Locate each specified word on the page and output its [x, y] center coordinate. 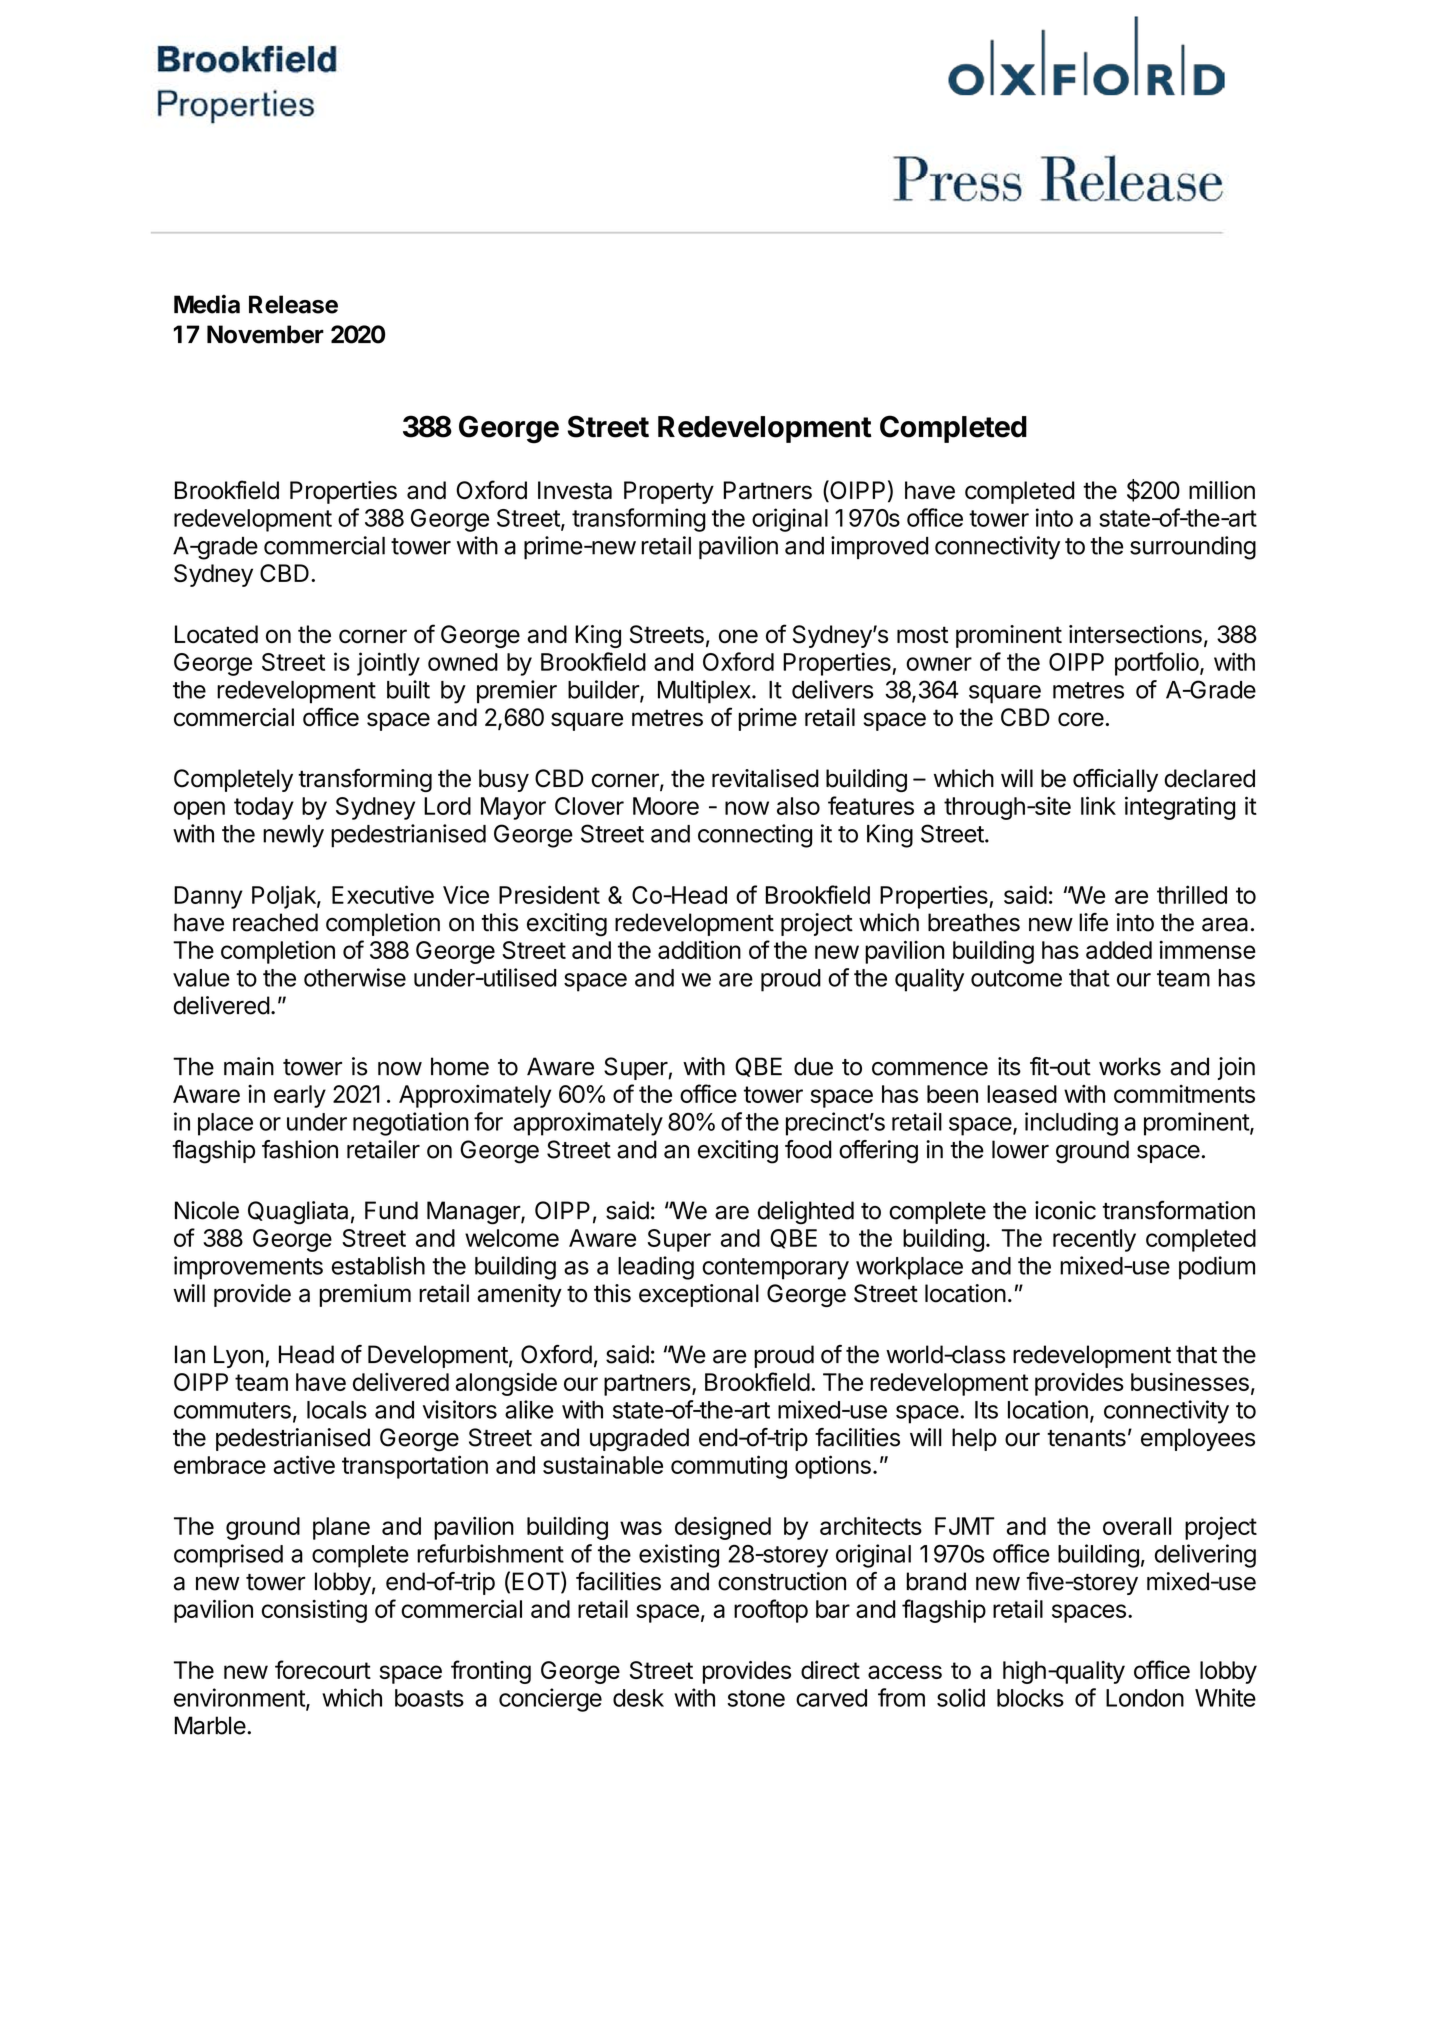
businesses [1190, 1382]
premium [365, 1295]
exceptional [699, 1295]
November [265, 334]
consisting [314, 1611]
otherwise [355, 977]
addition [699, 949]
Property [669, 492]
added [1119, 950]
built [408, 689]
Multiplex [705, 692]
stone [756, 1698]
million [1222, 490]
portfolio [1157, 664]
